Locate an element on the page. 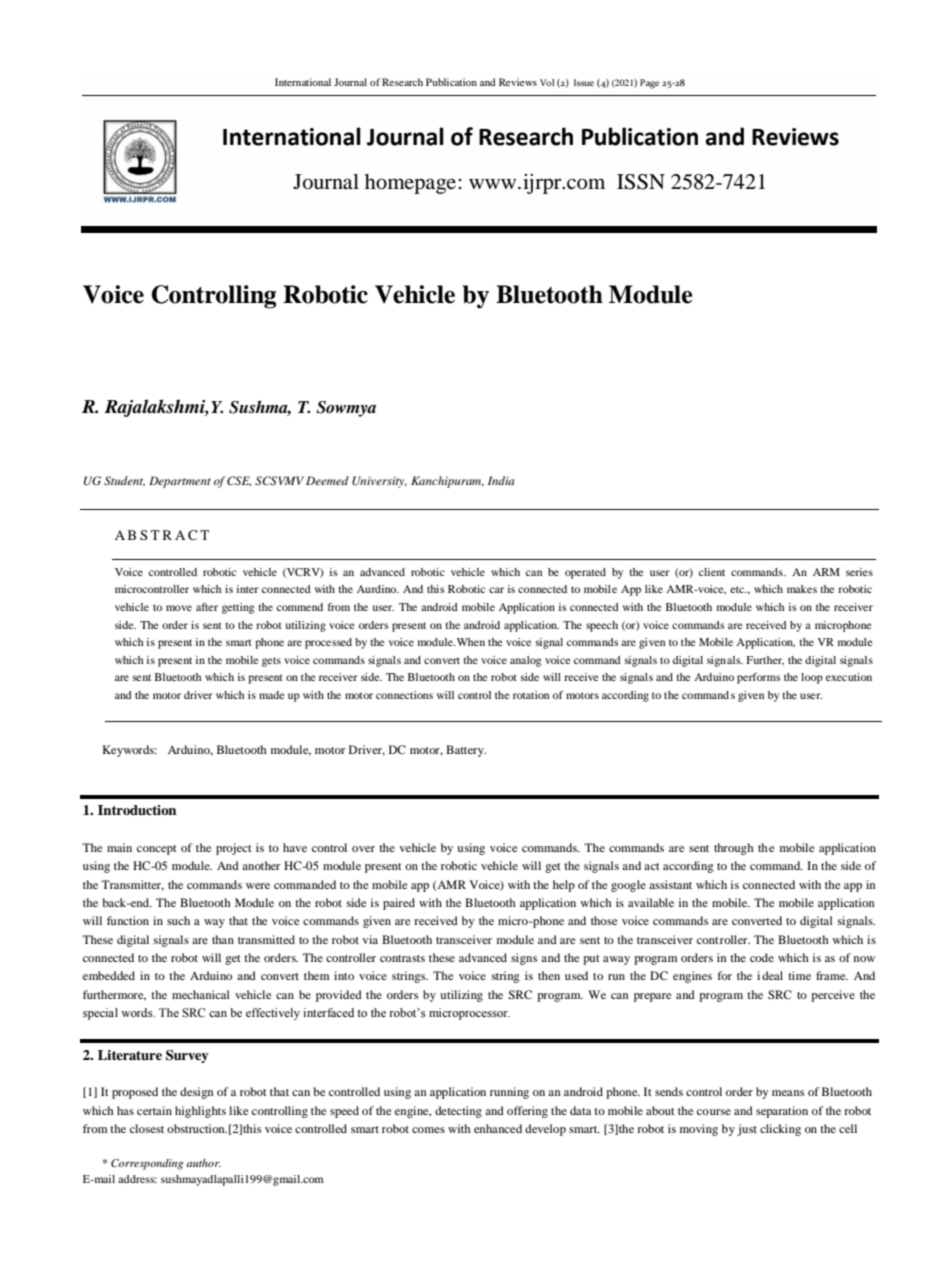 Image resolution: width=952 pixels, height=1271 pixels. Department is located at coordinates (180, 482).
